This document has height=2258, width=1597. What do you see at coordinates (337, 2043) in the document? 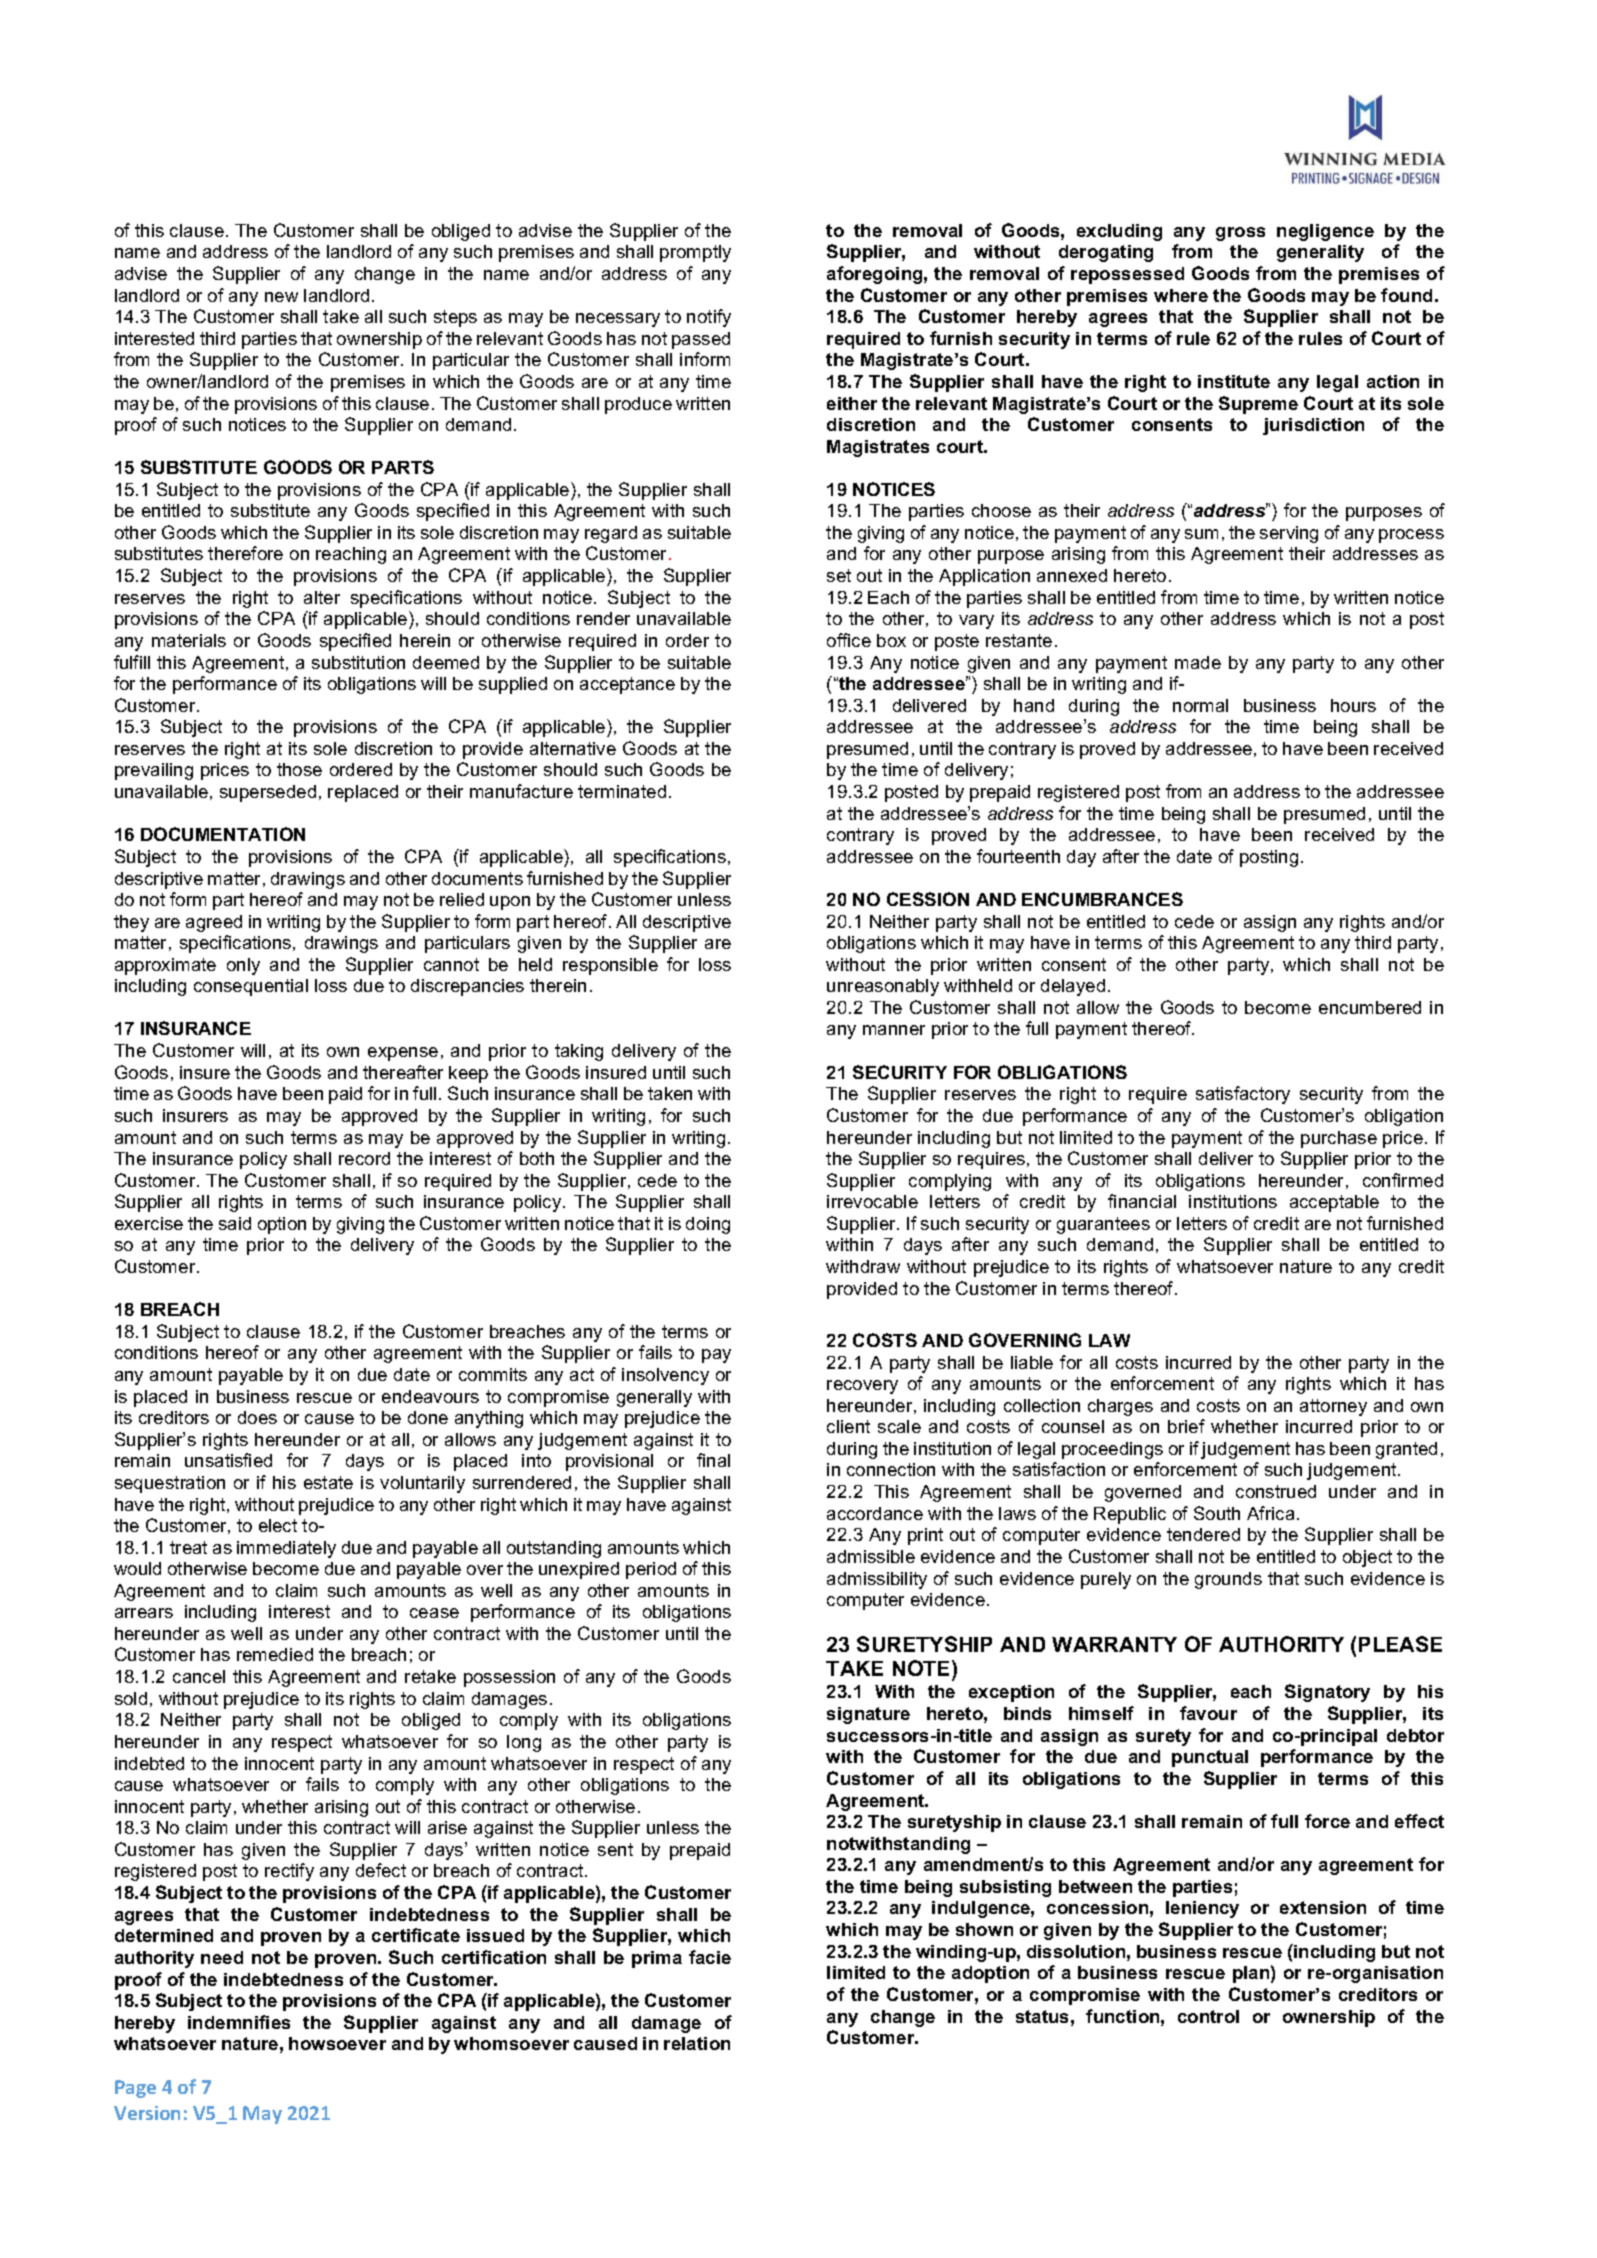
I see `howsoever` at bounding box center [337, 2043].
